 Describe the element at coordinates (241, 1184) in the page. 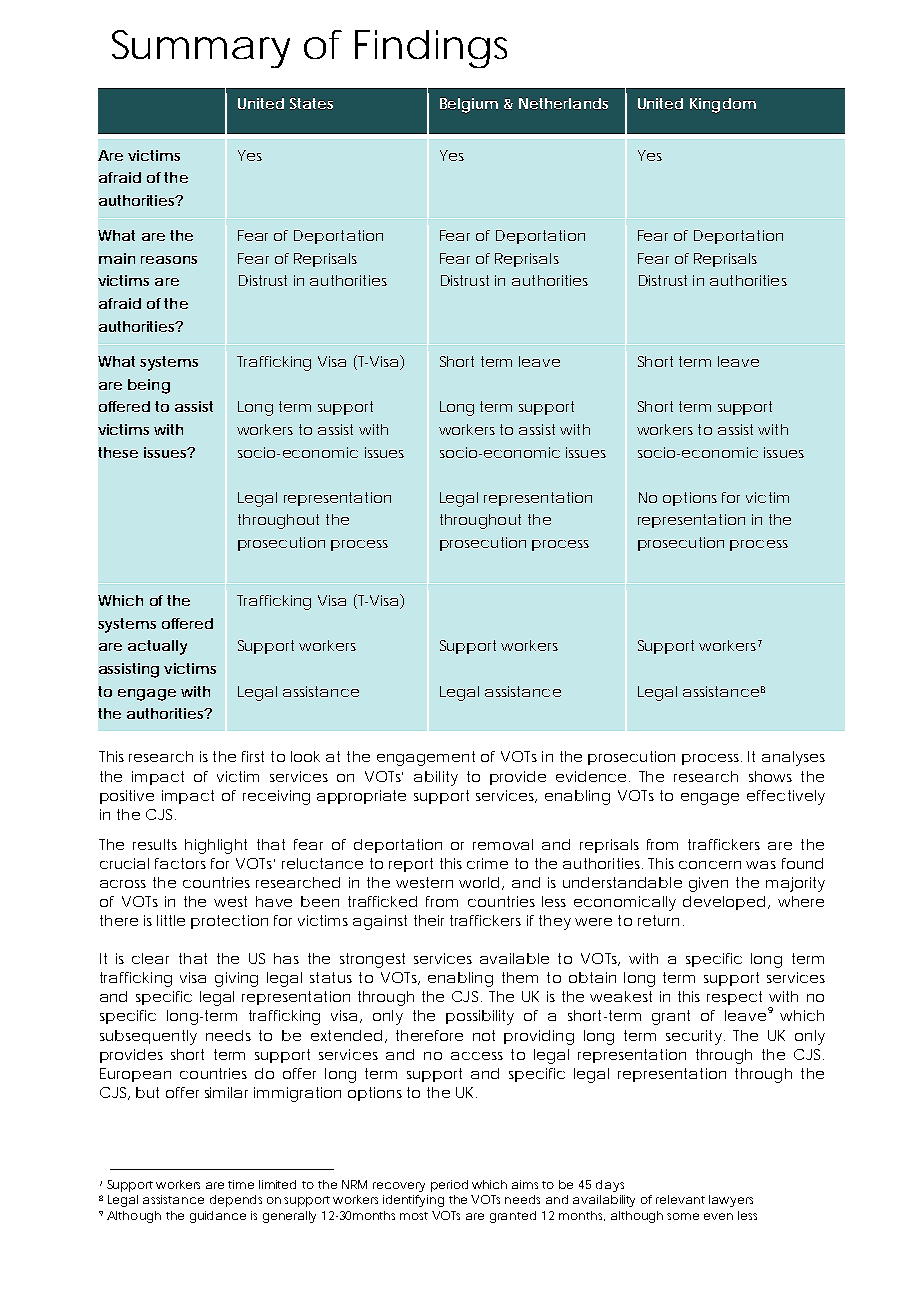

I see `time` at that location.
